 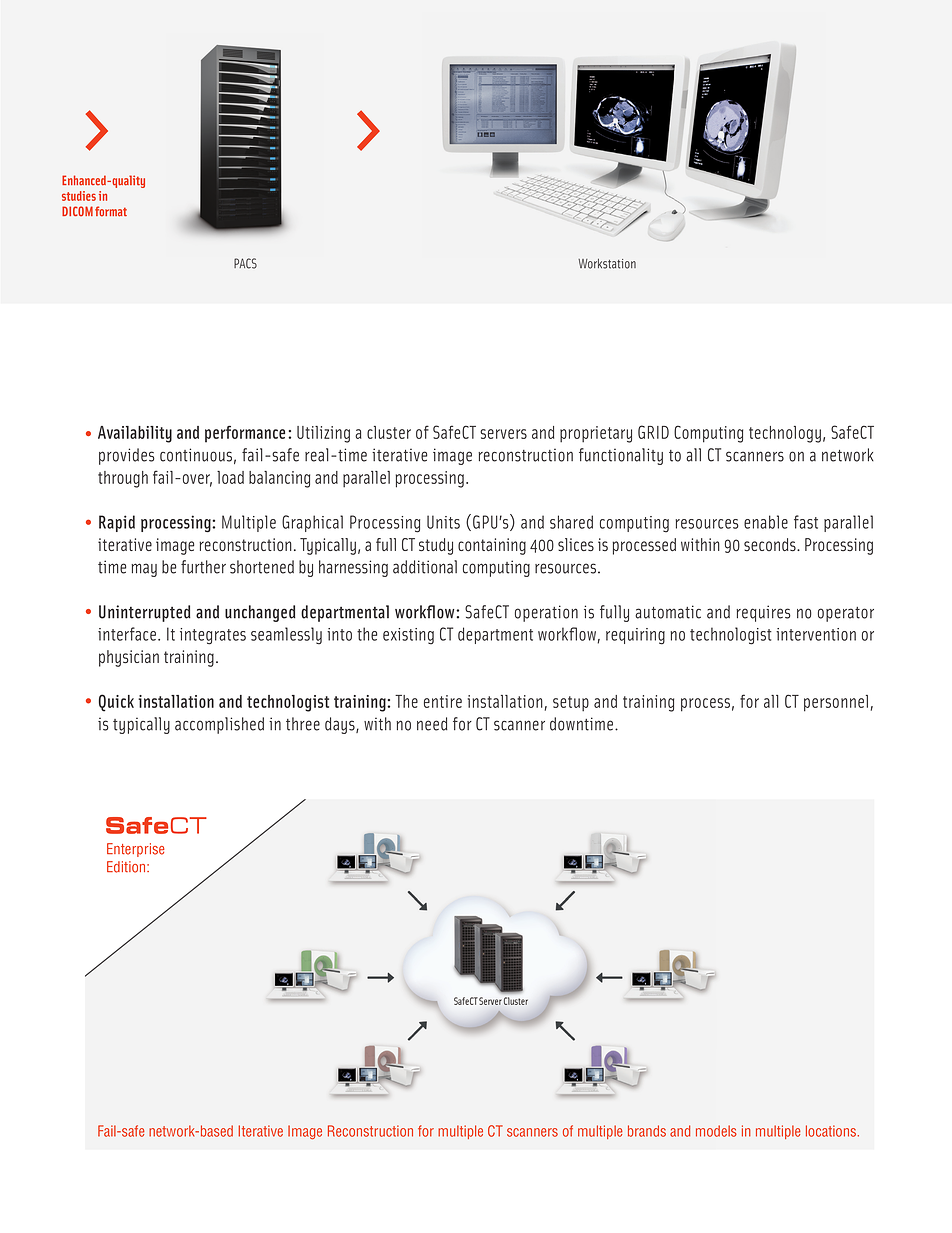 I want to click on personnel, so click(x=836, y=703).
